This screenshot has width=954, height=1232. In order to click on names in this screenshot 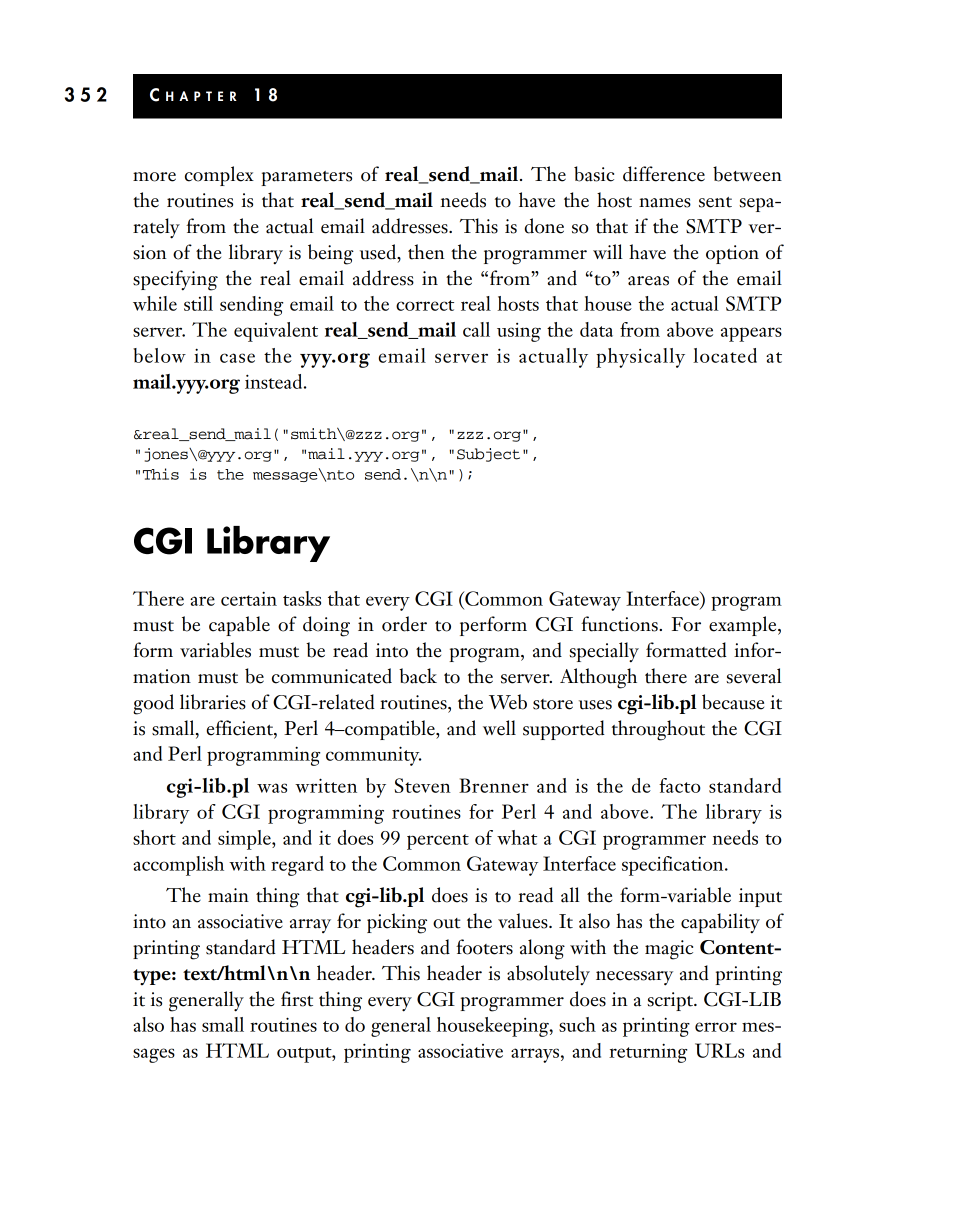, I will do `click(665, 203)`.
